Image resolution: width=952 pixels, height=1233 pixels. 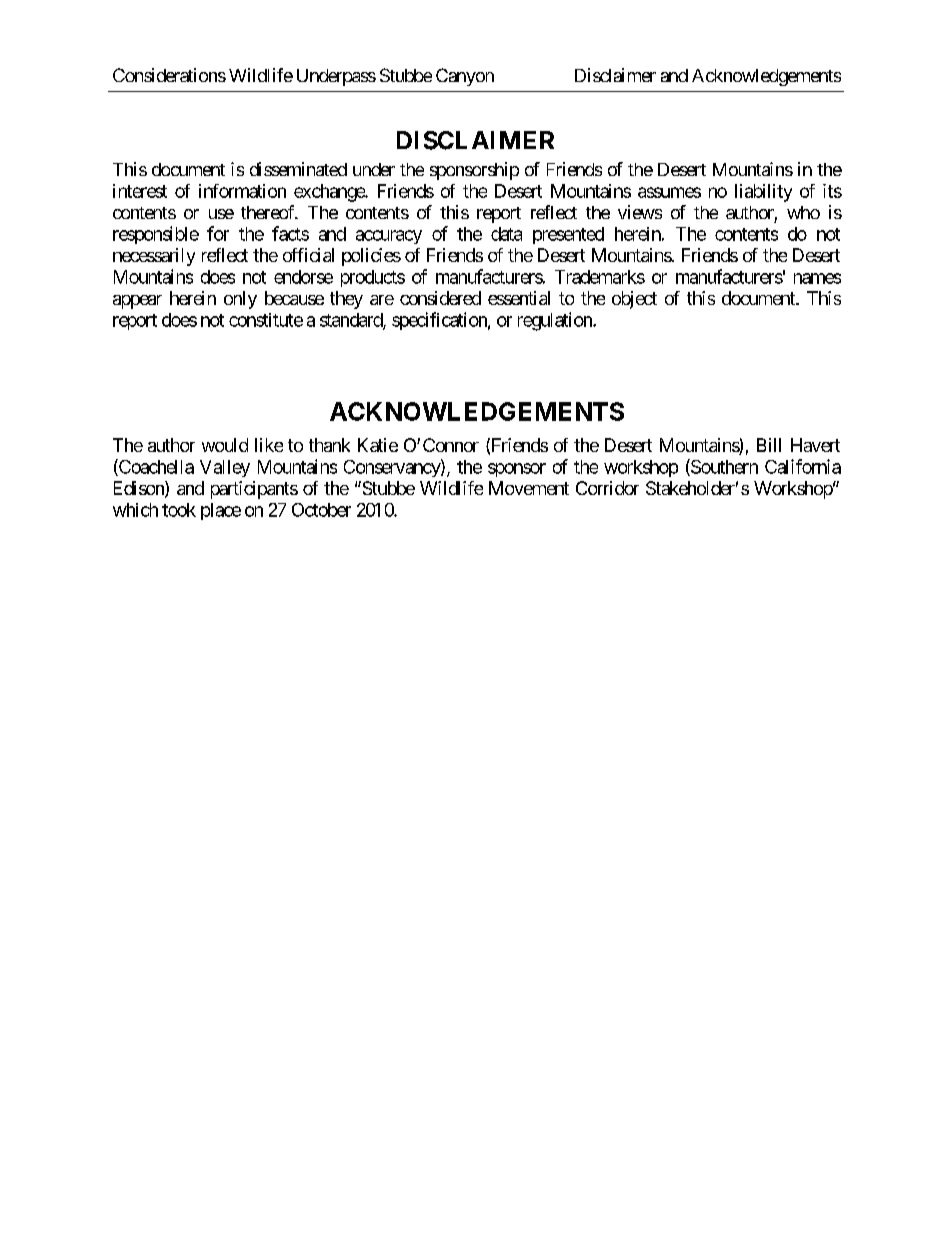 What do you see at coordinates (519, 298) in the image?
I see `essential` at bounding box center [519, 298].
